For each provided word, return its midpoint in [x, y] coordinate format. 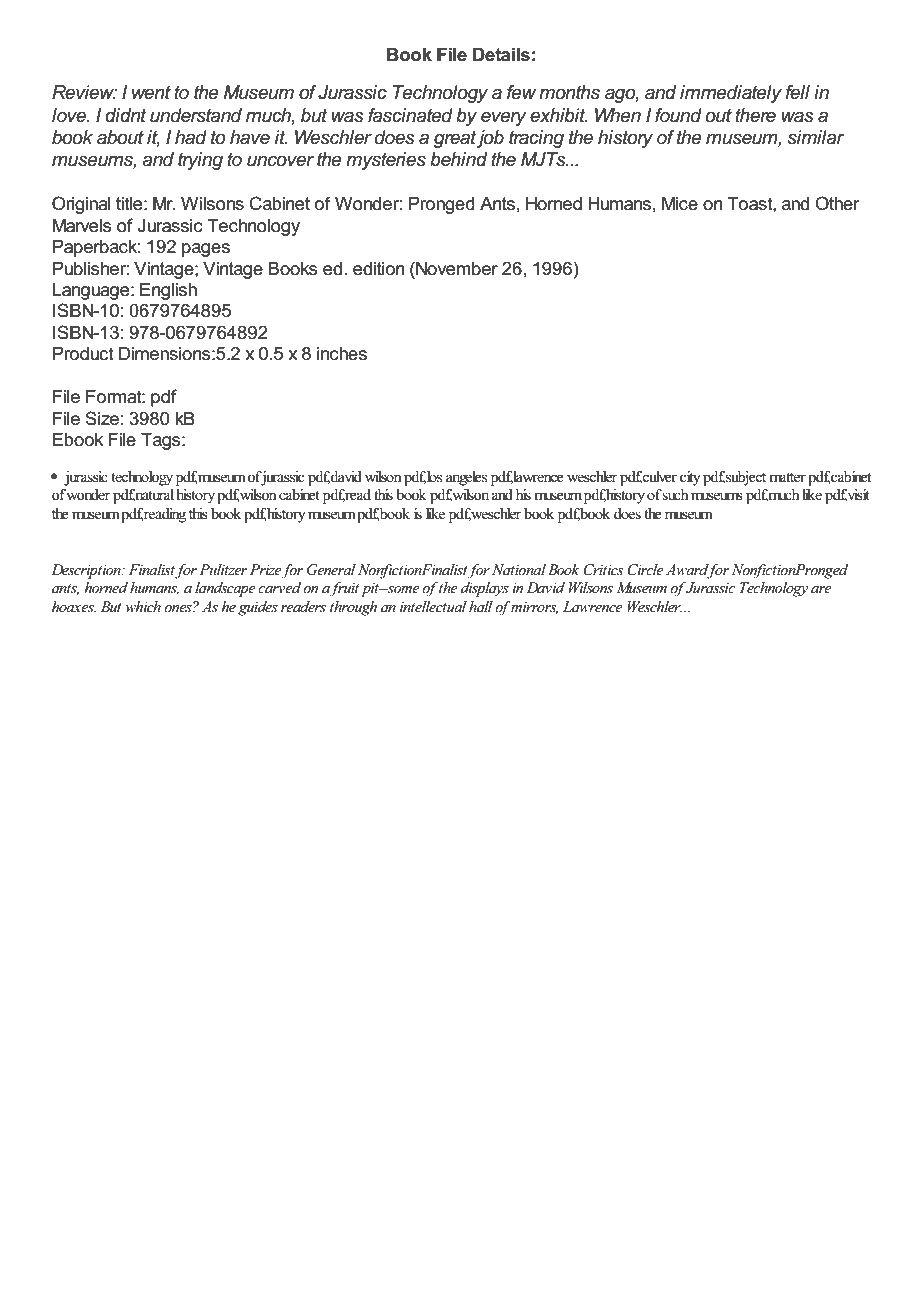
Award [688, 570]
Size [102, 418]
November [456, 268]
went [151, 92]
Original [81, 205]
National [519, 569]
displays [485, 589]
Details [501, 55]
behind [458, 159]
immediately [731, 94]
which [143, 606]
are [821, 589]
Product [83, 354]
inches [342, 354]
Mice [680, 204]
